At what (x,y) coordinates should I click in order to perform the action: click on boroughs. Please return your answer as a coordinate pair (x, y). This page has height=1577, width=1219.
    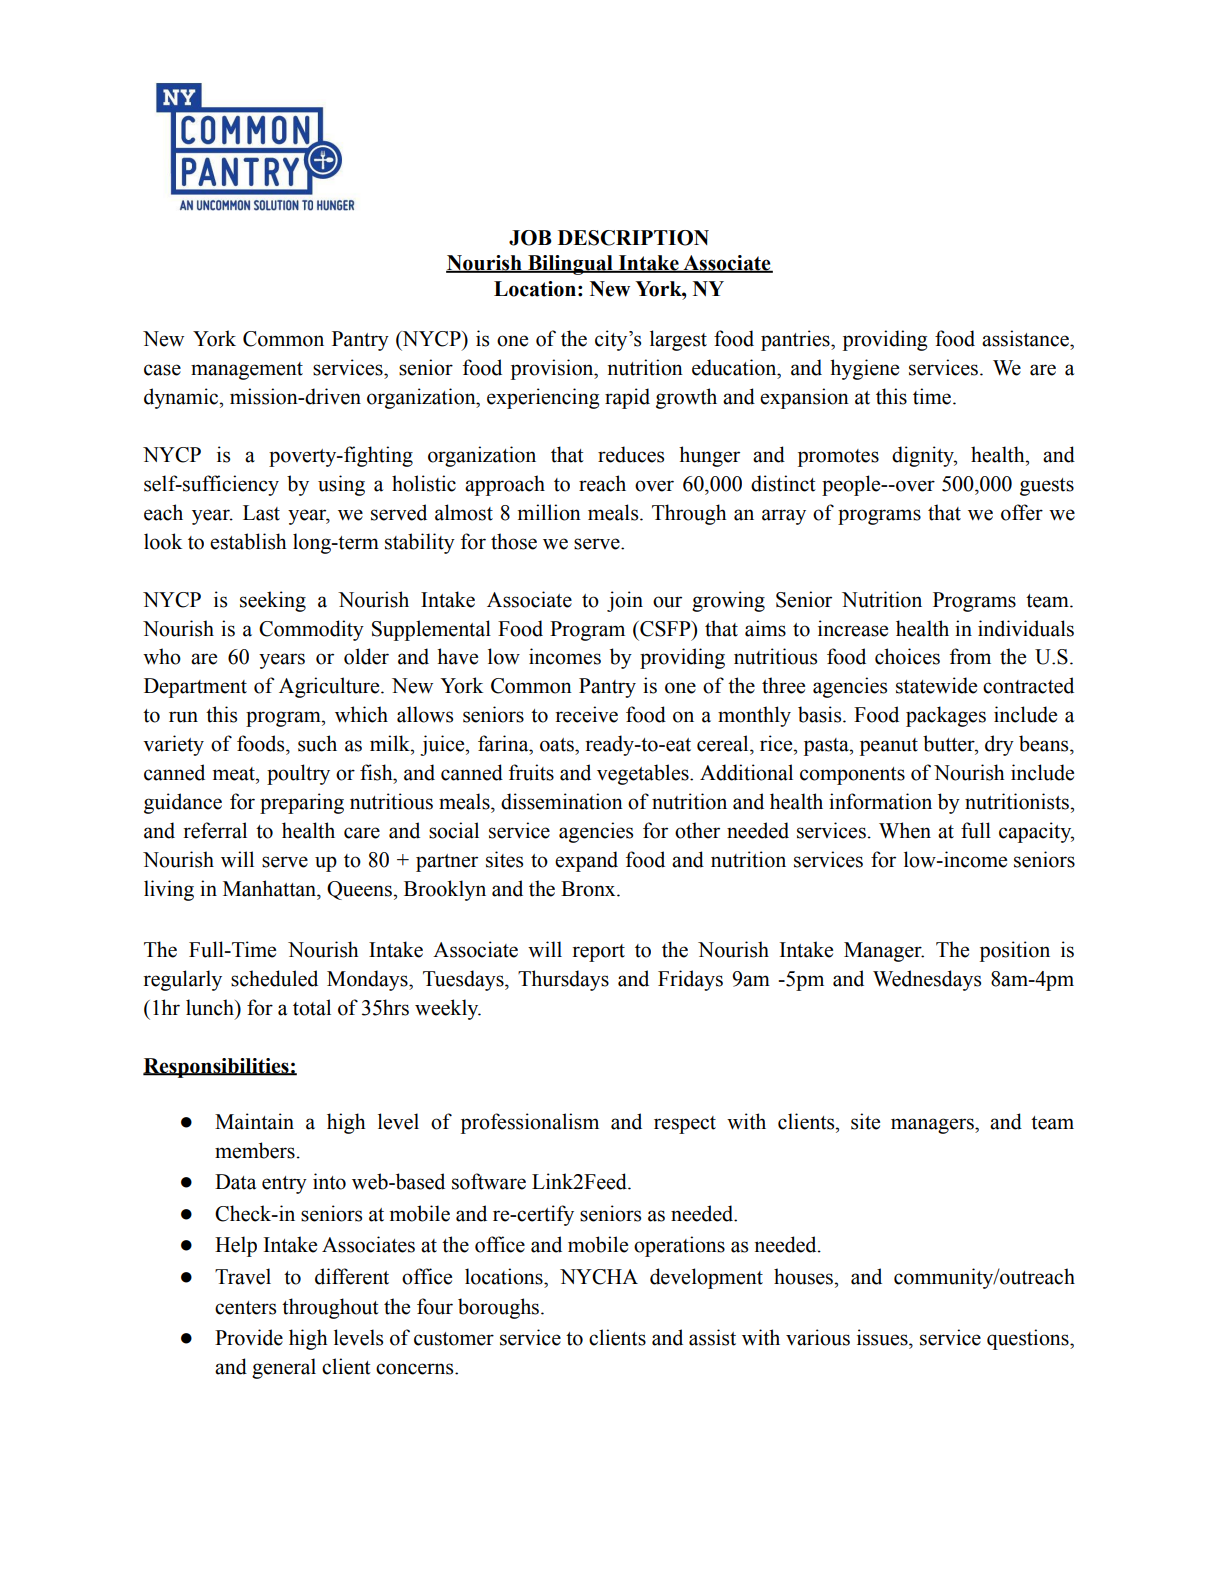
    Looking at the image, I should click on (500, 1308).
